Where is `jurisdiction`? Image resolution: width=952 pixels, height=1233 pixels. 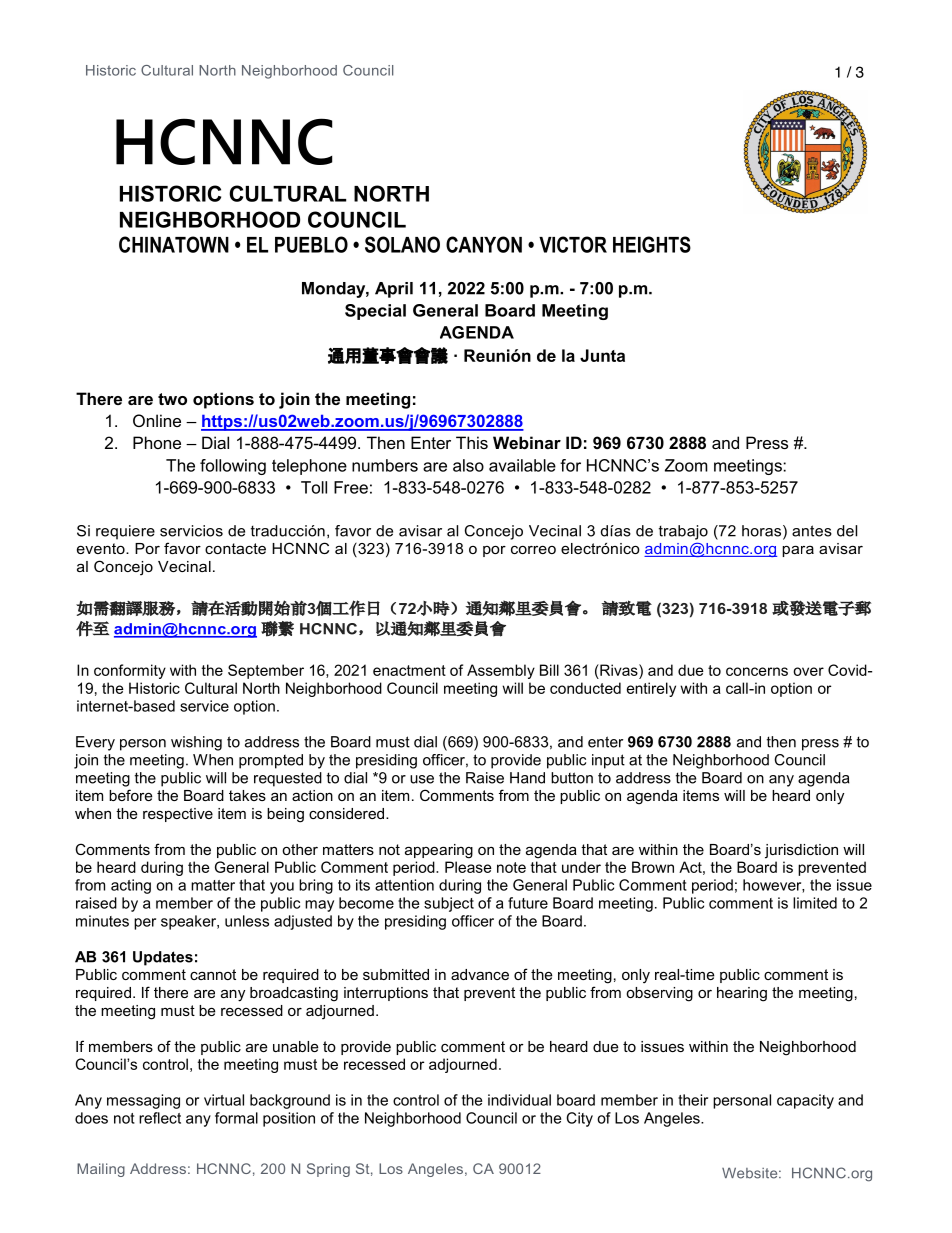 jurisdiction is located at coordinates (801, 851).
